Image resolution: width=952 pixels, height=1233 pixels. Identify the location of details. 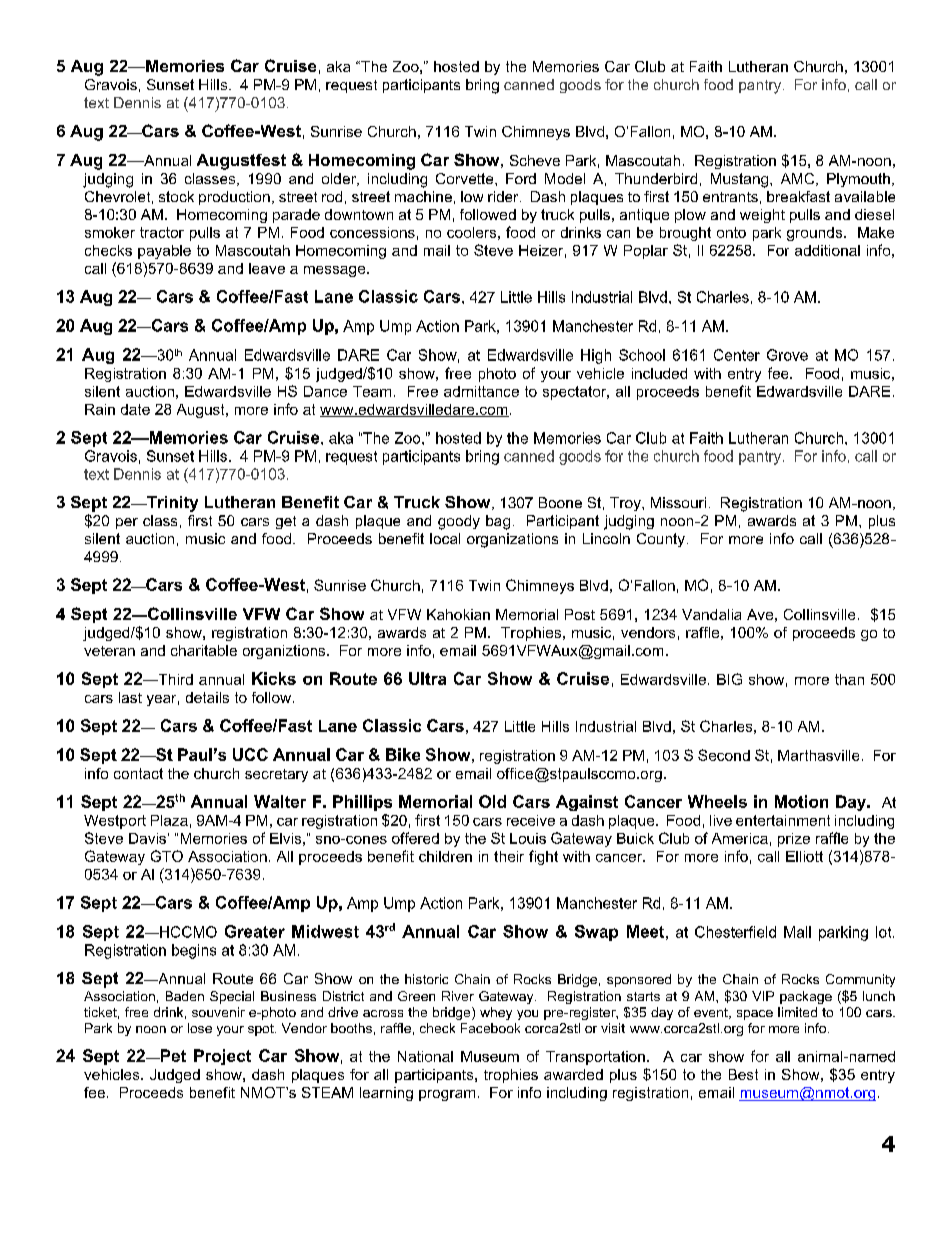
(207, 697).
